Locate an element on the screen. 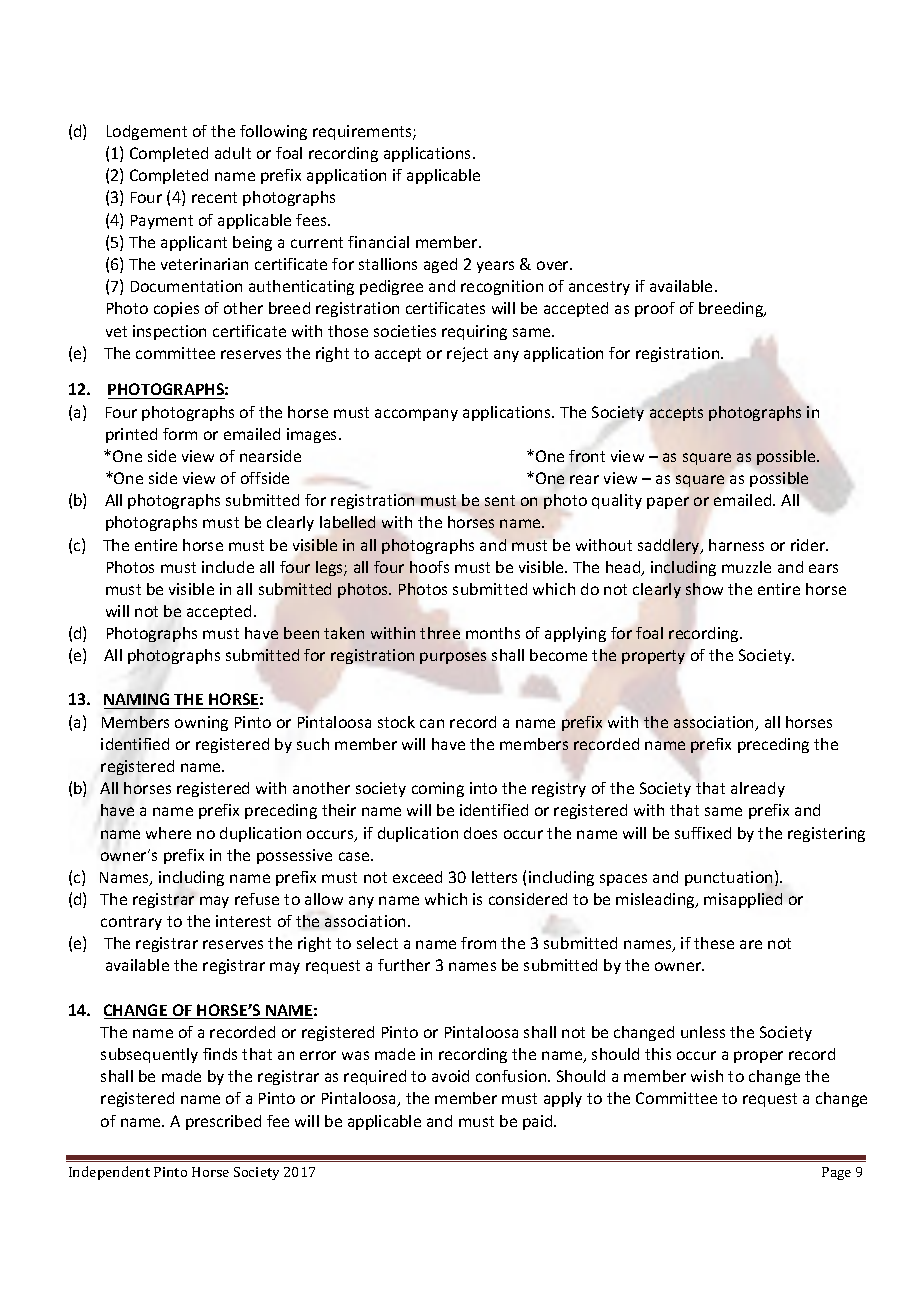 This screenshot has width=924, height=1308. requirements is located at coordinates (363, 132).
